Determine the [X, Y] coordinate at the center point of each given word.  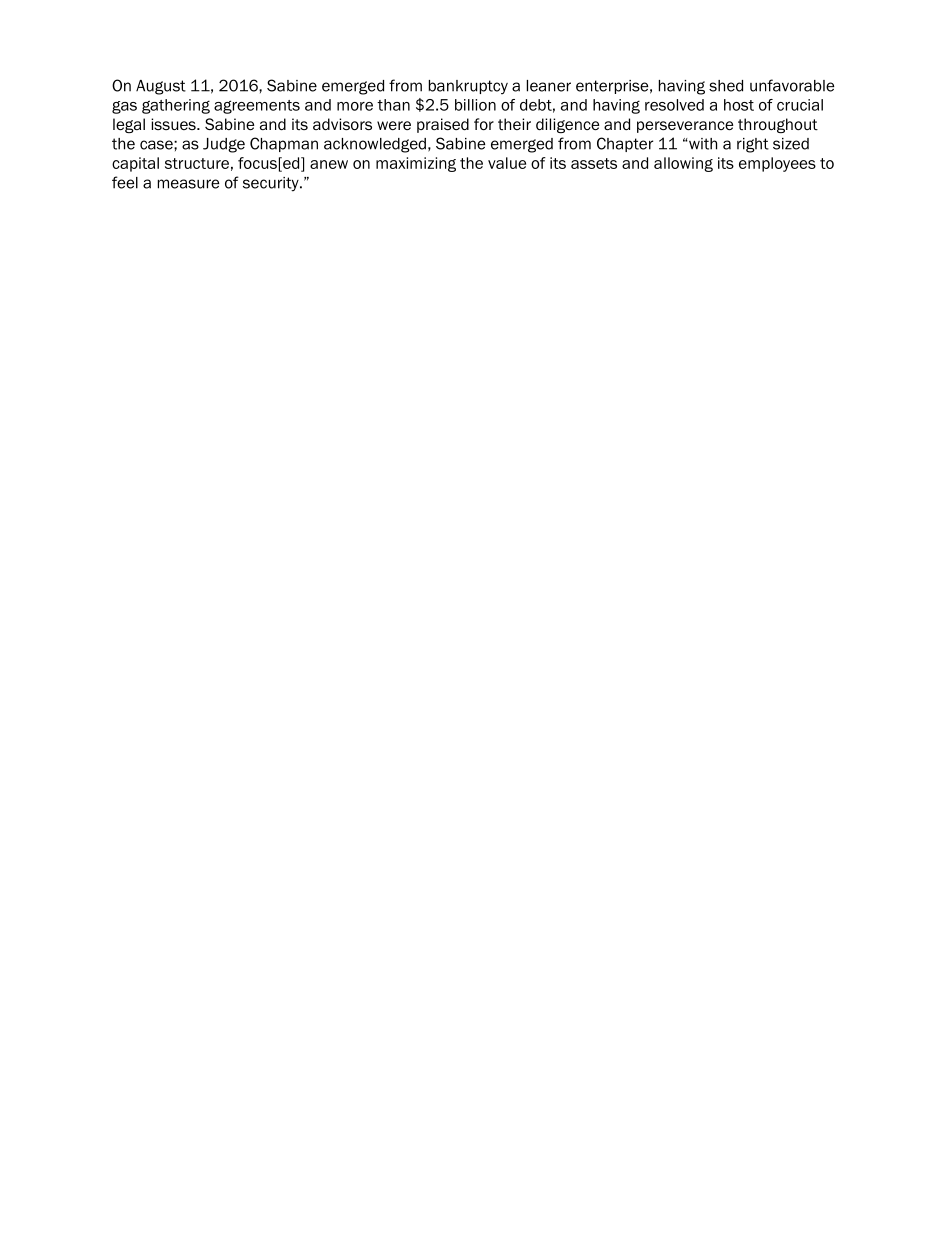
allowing [683, 164]
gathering [176, 106]
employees [777, 164]
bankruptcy [468, 87]
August [161, 87]
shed [726, 86]
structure [197, 163]
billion [475, 105]
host [739, 105]
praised [443, 125]
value [507, 163]
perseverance [685, 127]
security [272, 184]
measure [188, 184]
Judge [224, 145]
